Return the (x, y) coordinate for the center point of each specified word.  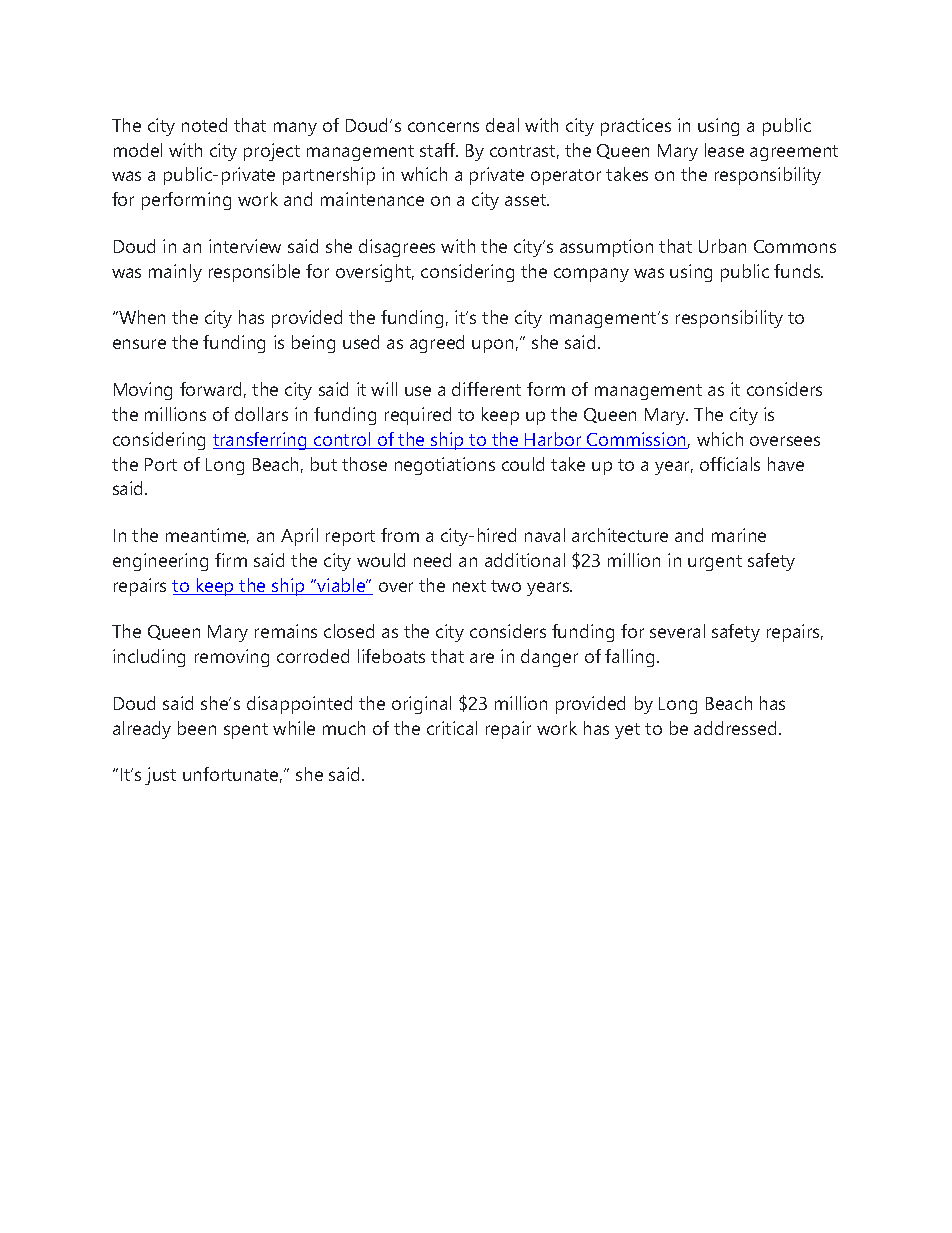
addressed (735, 728)
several (677, 631)
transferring (261, 441)
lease (724, 150)
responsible (254, 273)
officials (730, 464)
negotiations (445, 466)
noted (204, 125)
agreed (437, 344)
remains (286, 631)
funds (798, 271)
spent (246, 731)
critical (452, 728)
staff (439, 150)
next (469, 586)
